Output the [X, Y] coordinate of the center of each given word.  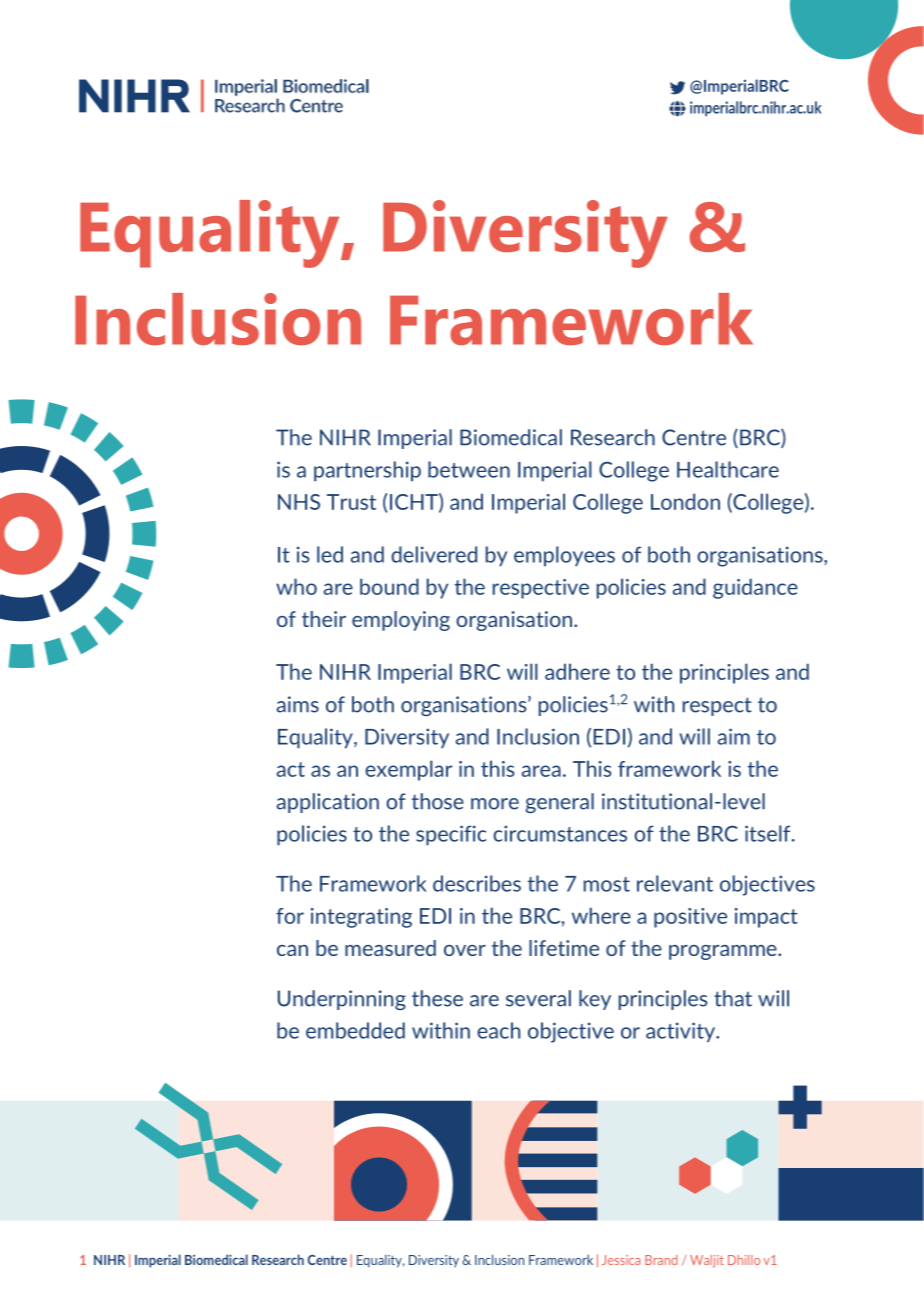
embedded [355, 1030]
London [685, 501]
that [733, 998]
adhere [577, 671]
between [469, 469]
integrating [361, 918]
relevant [675, 883]
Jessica [621, 1260]
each [498, 1030]
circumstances [560, 833]
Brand [661, 1260]
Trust [351, 502]
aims [297, 704]
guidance [755, 588]
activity [682, 1032]
